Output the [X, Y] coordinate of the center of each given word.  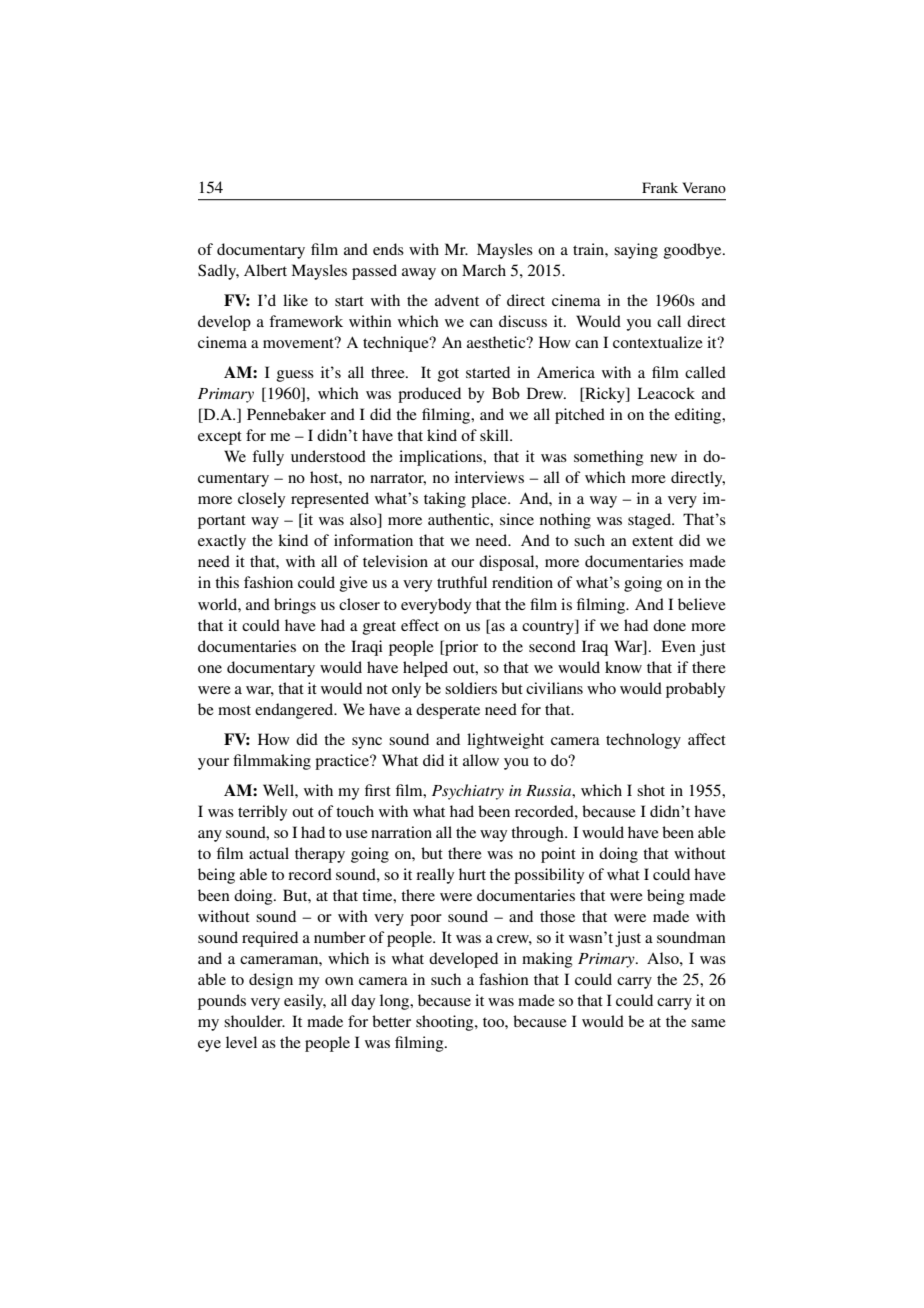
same [708, 1023]
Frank [660, 187]
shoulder [254, 1021]
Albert [265, 270]
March [484, 270]
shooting [446, 1023]
